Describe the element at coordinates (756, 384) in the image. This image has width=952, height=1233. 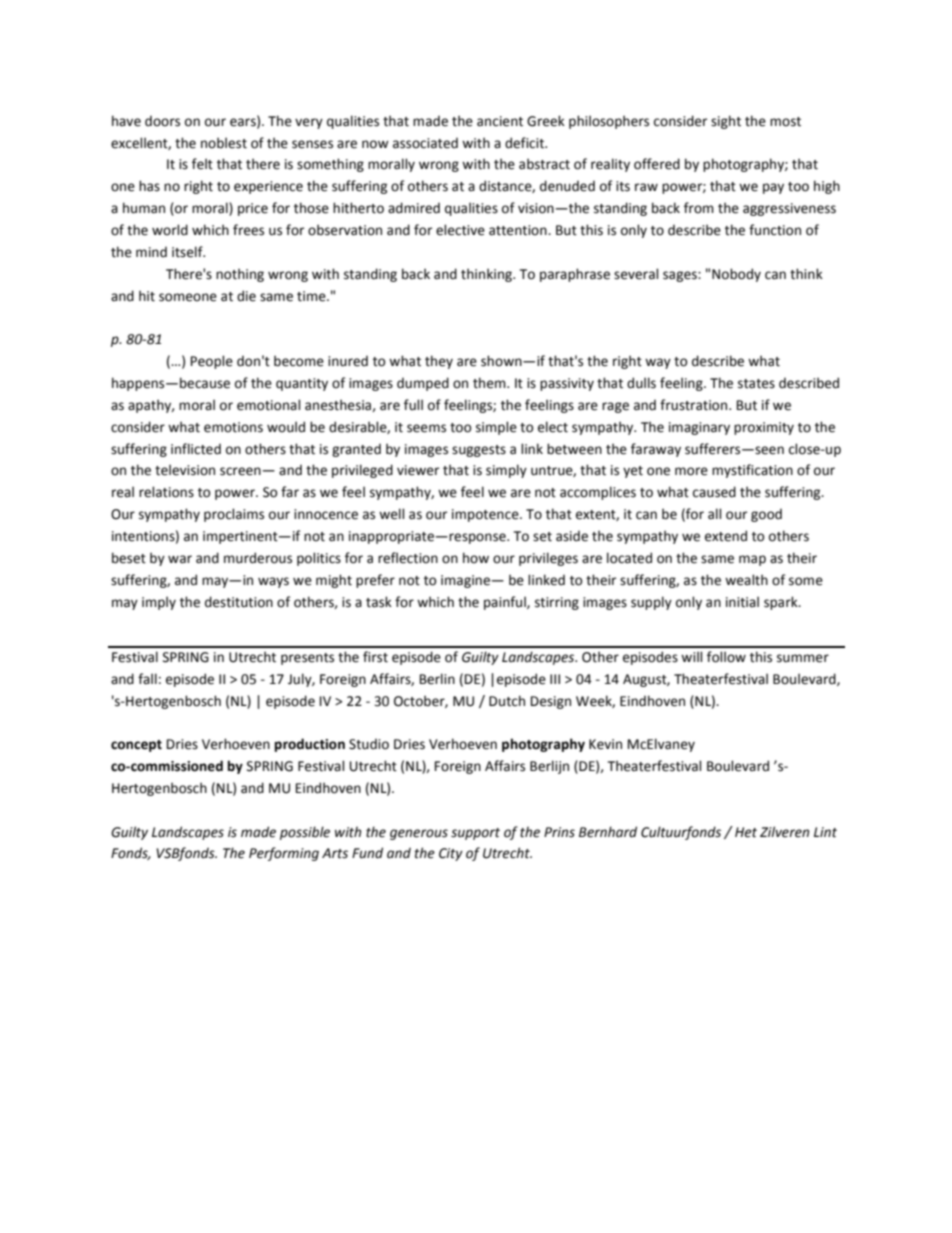
I see `states` at that location.
